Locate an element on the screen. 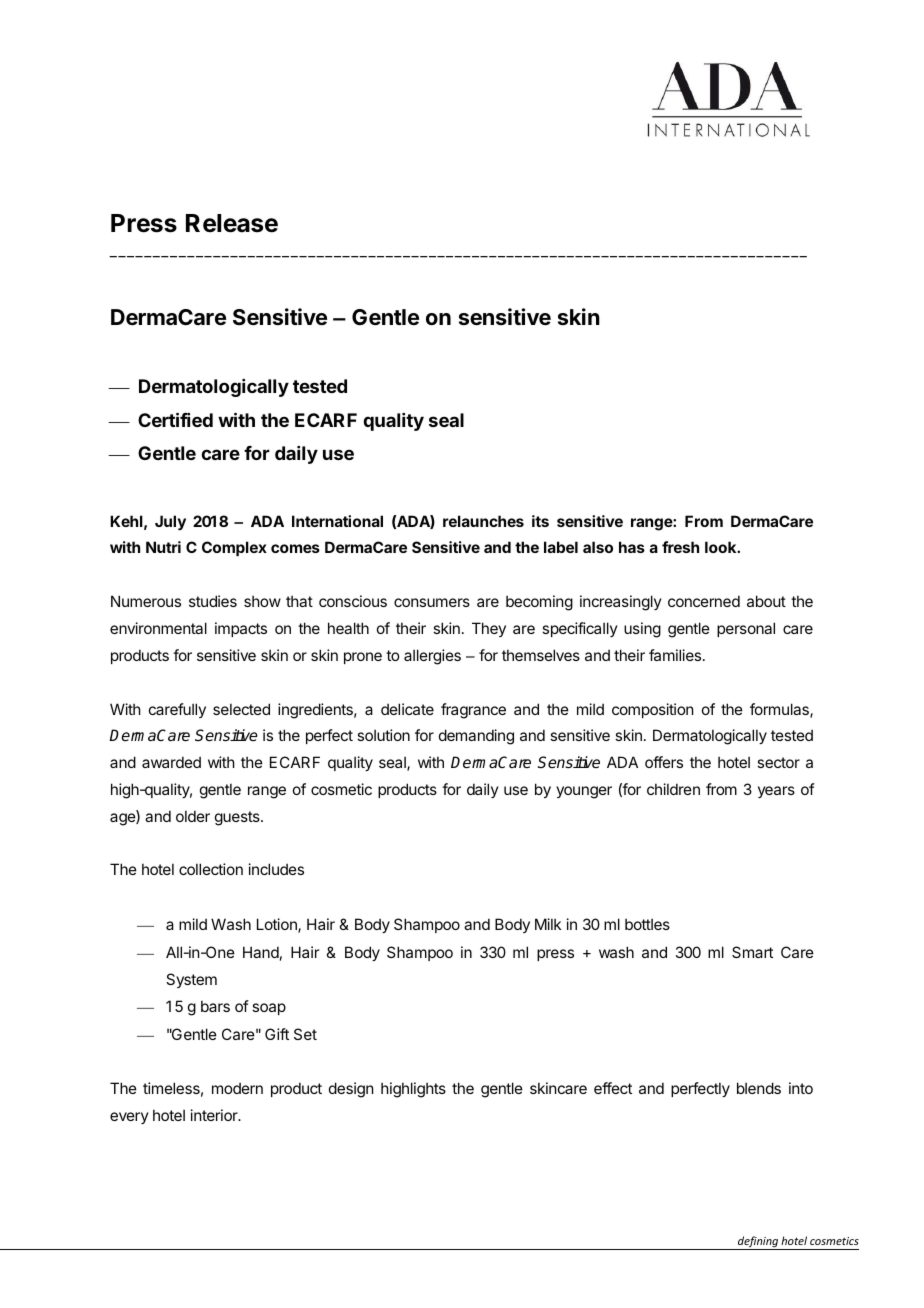  System is located at coordinates (191, 980).
